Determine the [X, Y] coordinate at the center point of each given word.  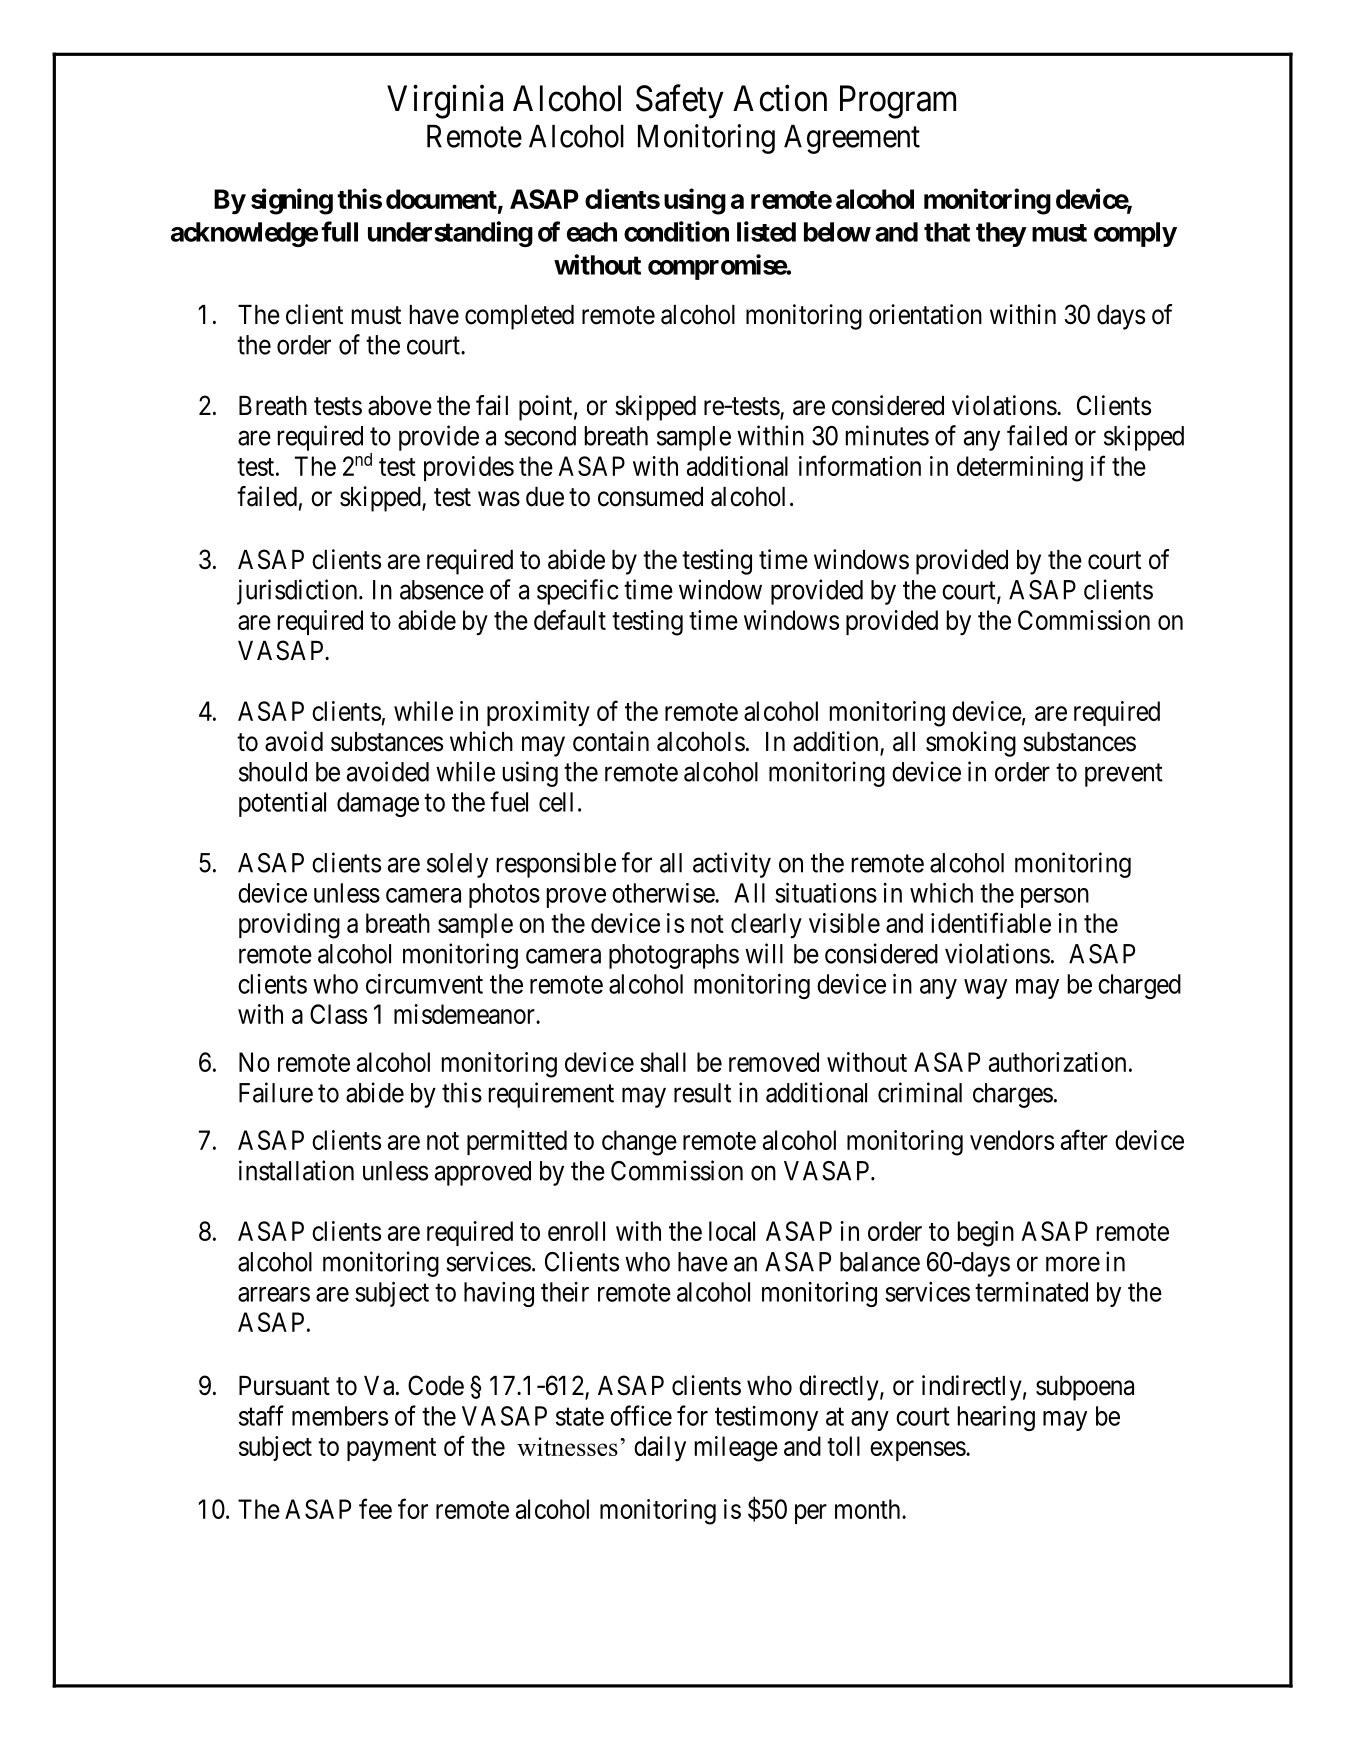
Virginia [445, 102]
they [1001, 234]
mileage [736, 1449]
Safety [680, 102]
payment [391, 1450]
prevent [1124, 775]
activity [732, 865]
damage [378, 804]
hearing [996, 1418]
